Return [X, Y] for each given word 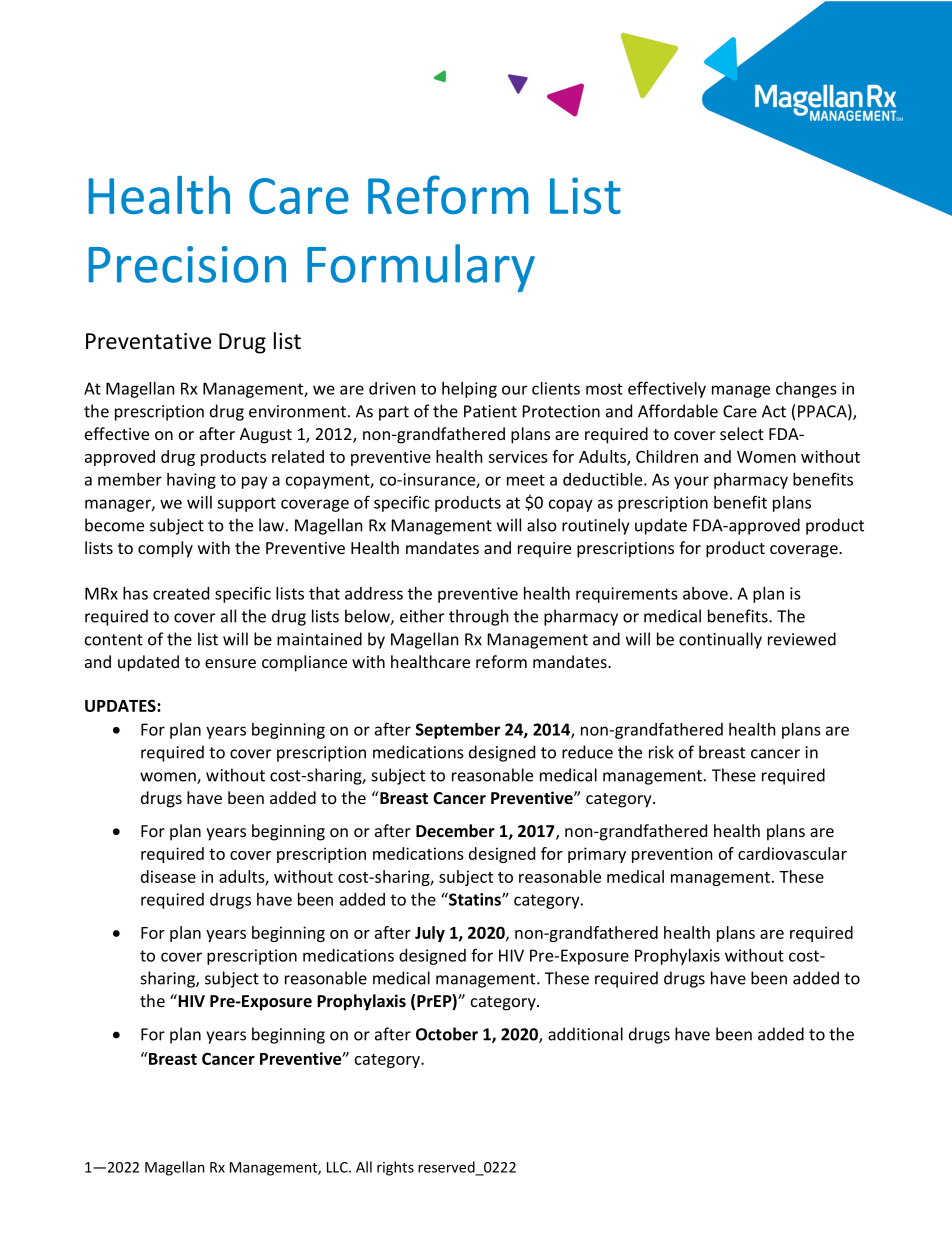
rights [395, 1168]
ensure [230, 663]
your [691, 482]
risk [661, 752]
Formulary [421, 268]
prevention [672, 855]
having [191, 481]
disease [168, 876]
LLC [338, 1167]
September [458, 731]
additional [585, 1034]
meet [526, 480]
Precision [187, 264]
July [430, 934]
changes [806, 390]
